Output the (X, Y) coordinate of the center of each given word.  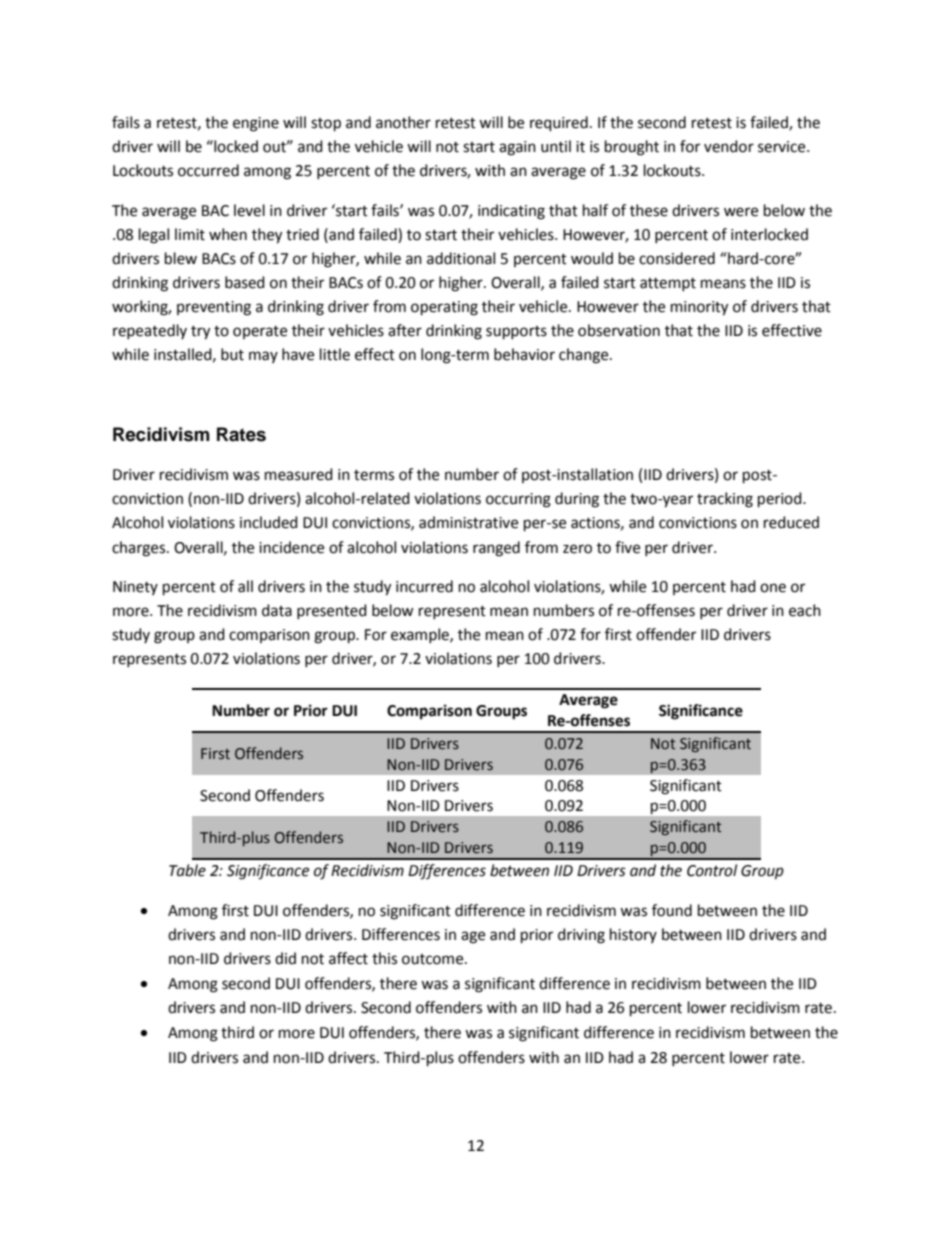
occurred (208, 170)
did (285, 958)
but (232, 354)
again (517, 148)
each (805, 610)
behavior (524, 354)
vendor (729, 146)
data (277, 610)
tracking (725, 500)
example (421, 635)
